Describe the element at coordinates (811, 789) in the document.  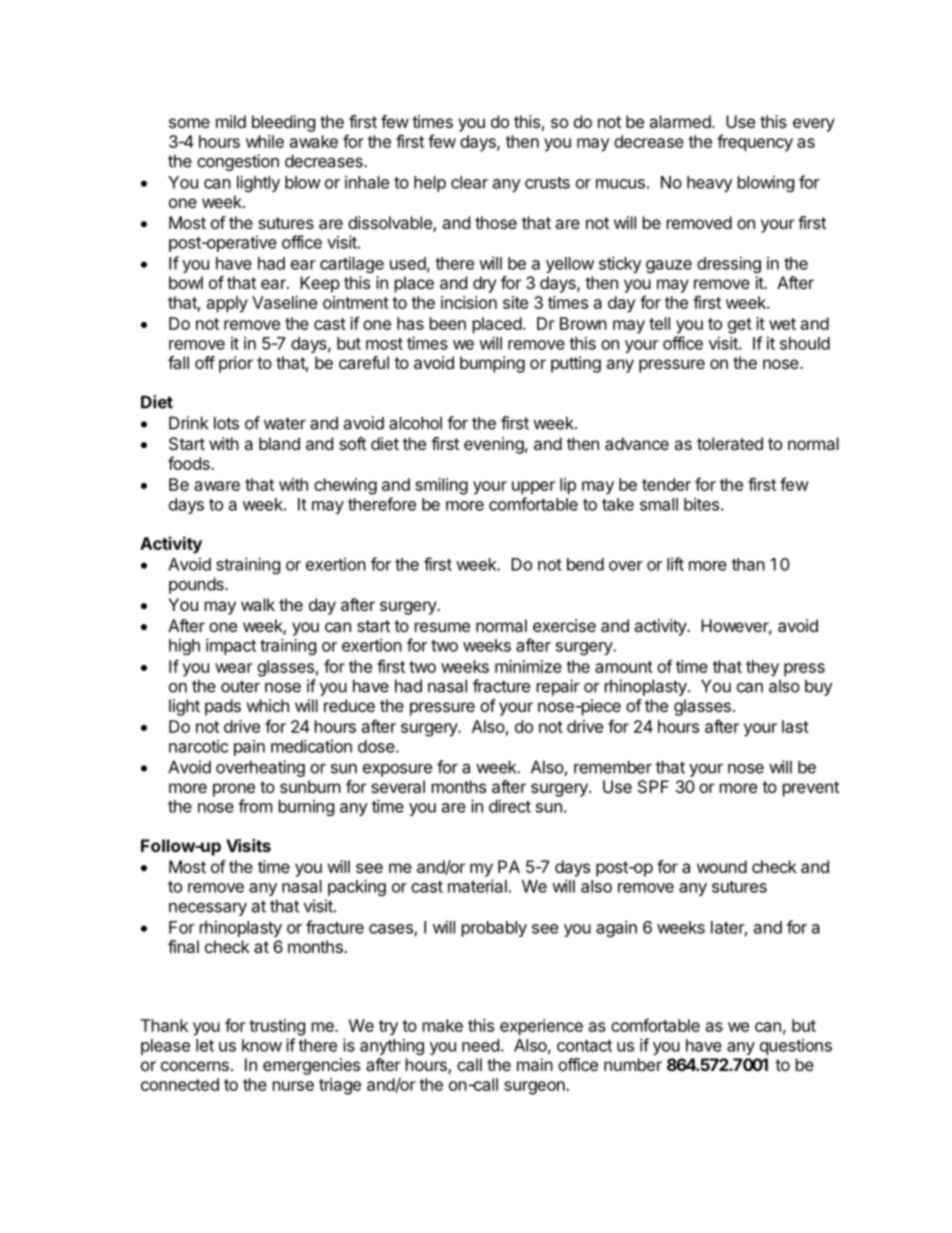
I see `prevent` at that location.
